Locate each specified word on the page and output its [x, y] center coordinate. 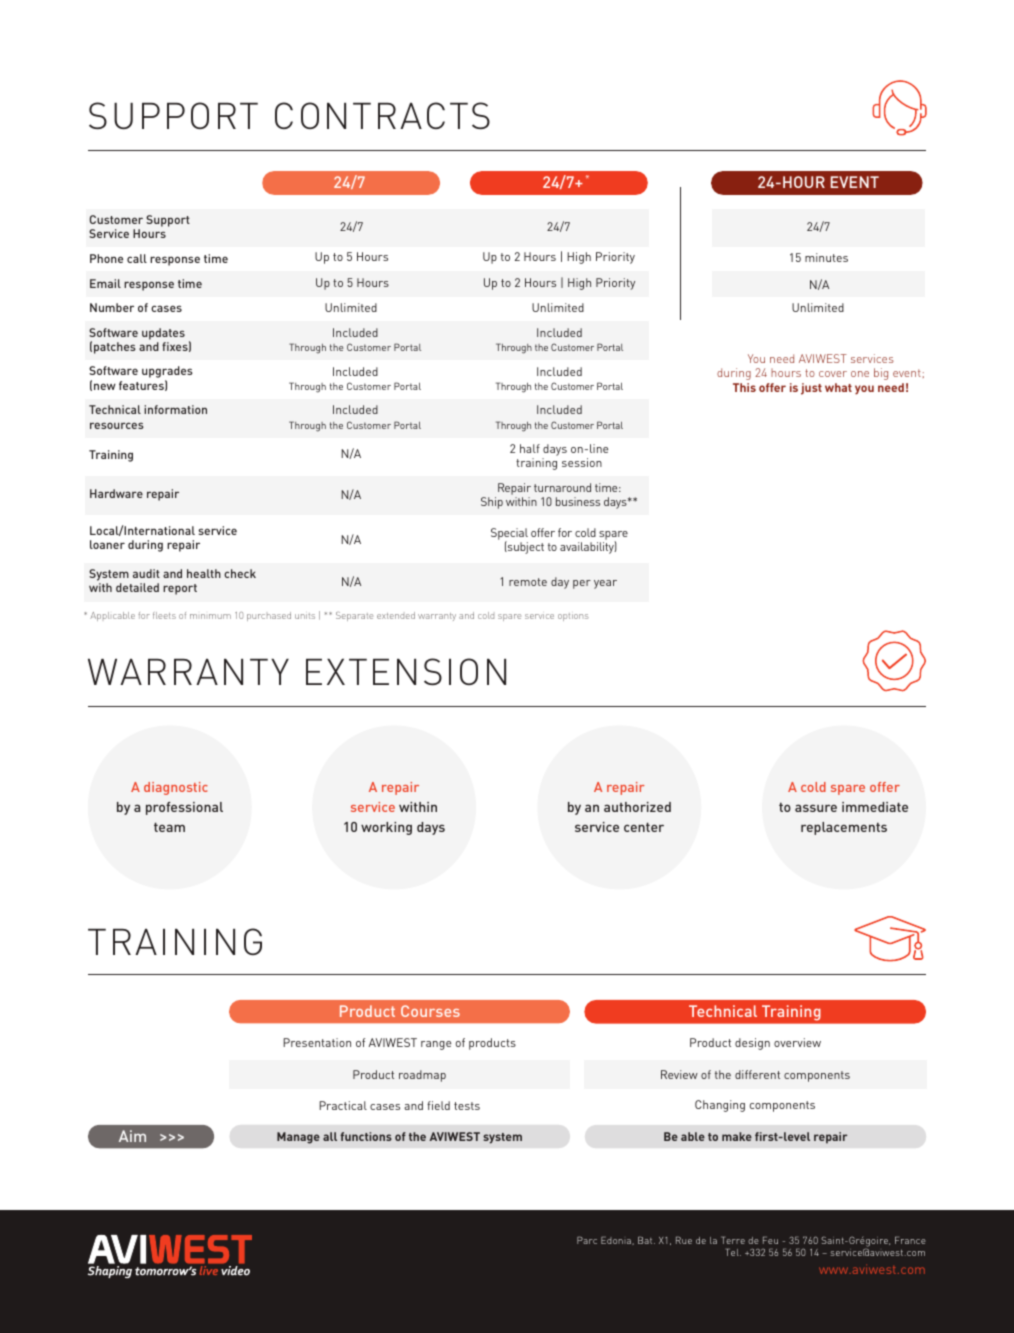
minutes [826, 257]
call [137, 258]
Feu [770, 1240]
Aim [132, 1136]
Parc [587, 1240]
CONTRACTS [382, 115]
